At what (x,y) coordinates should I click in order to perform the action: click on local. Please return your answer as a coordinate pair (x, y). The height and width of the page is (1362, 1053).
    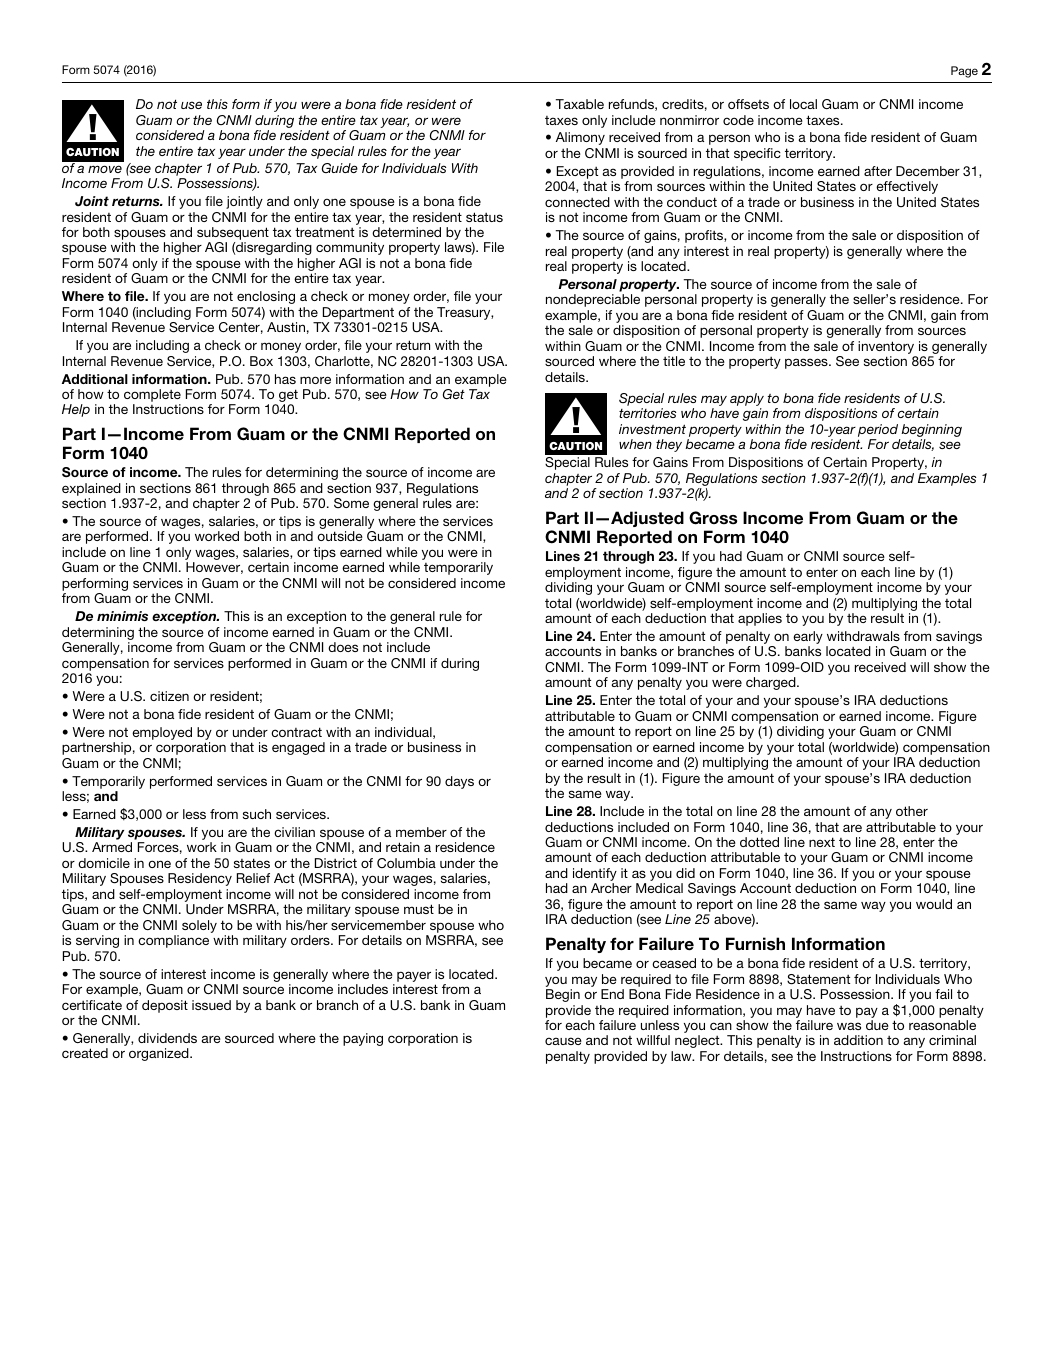
    Looking at the image, I should click on (803, 104).
